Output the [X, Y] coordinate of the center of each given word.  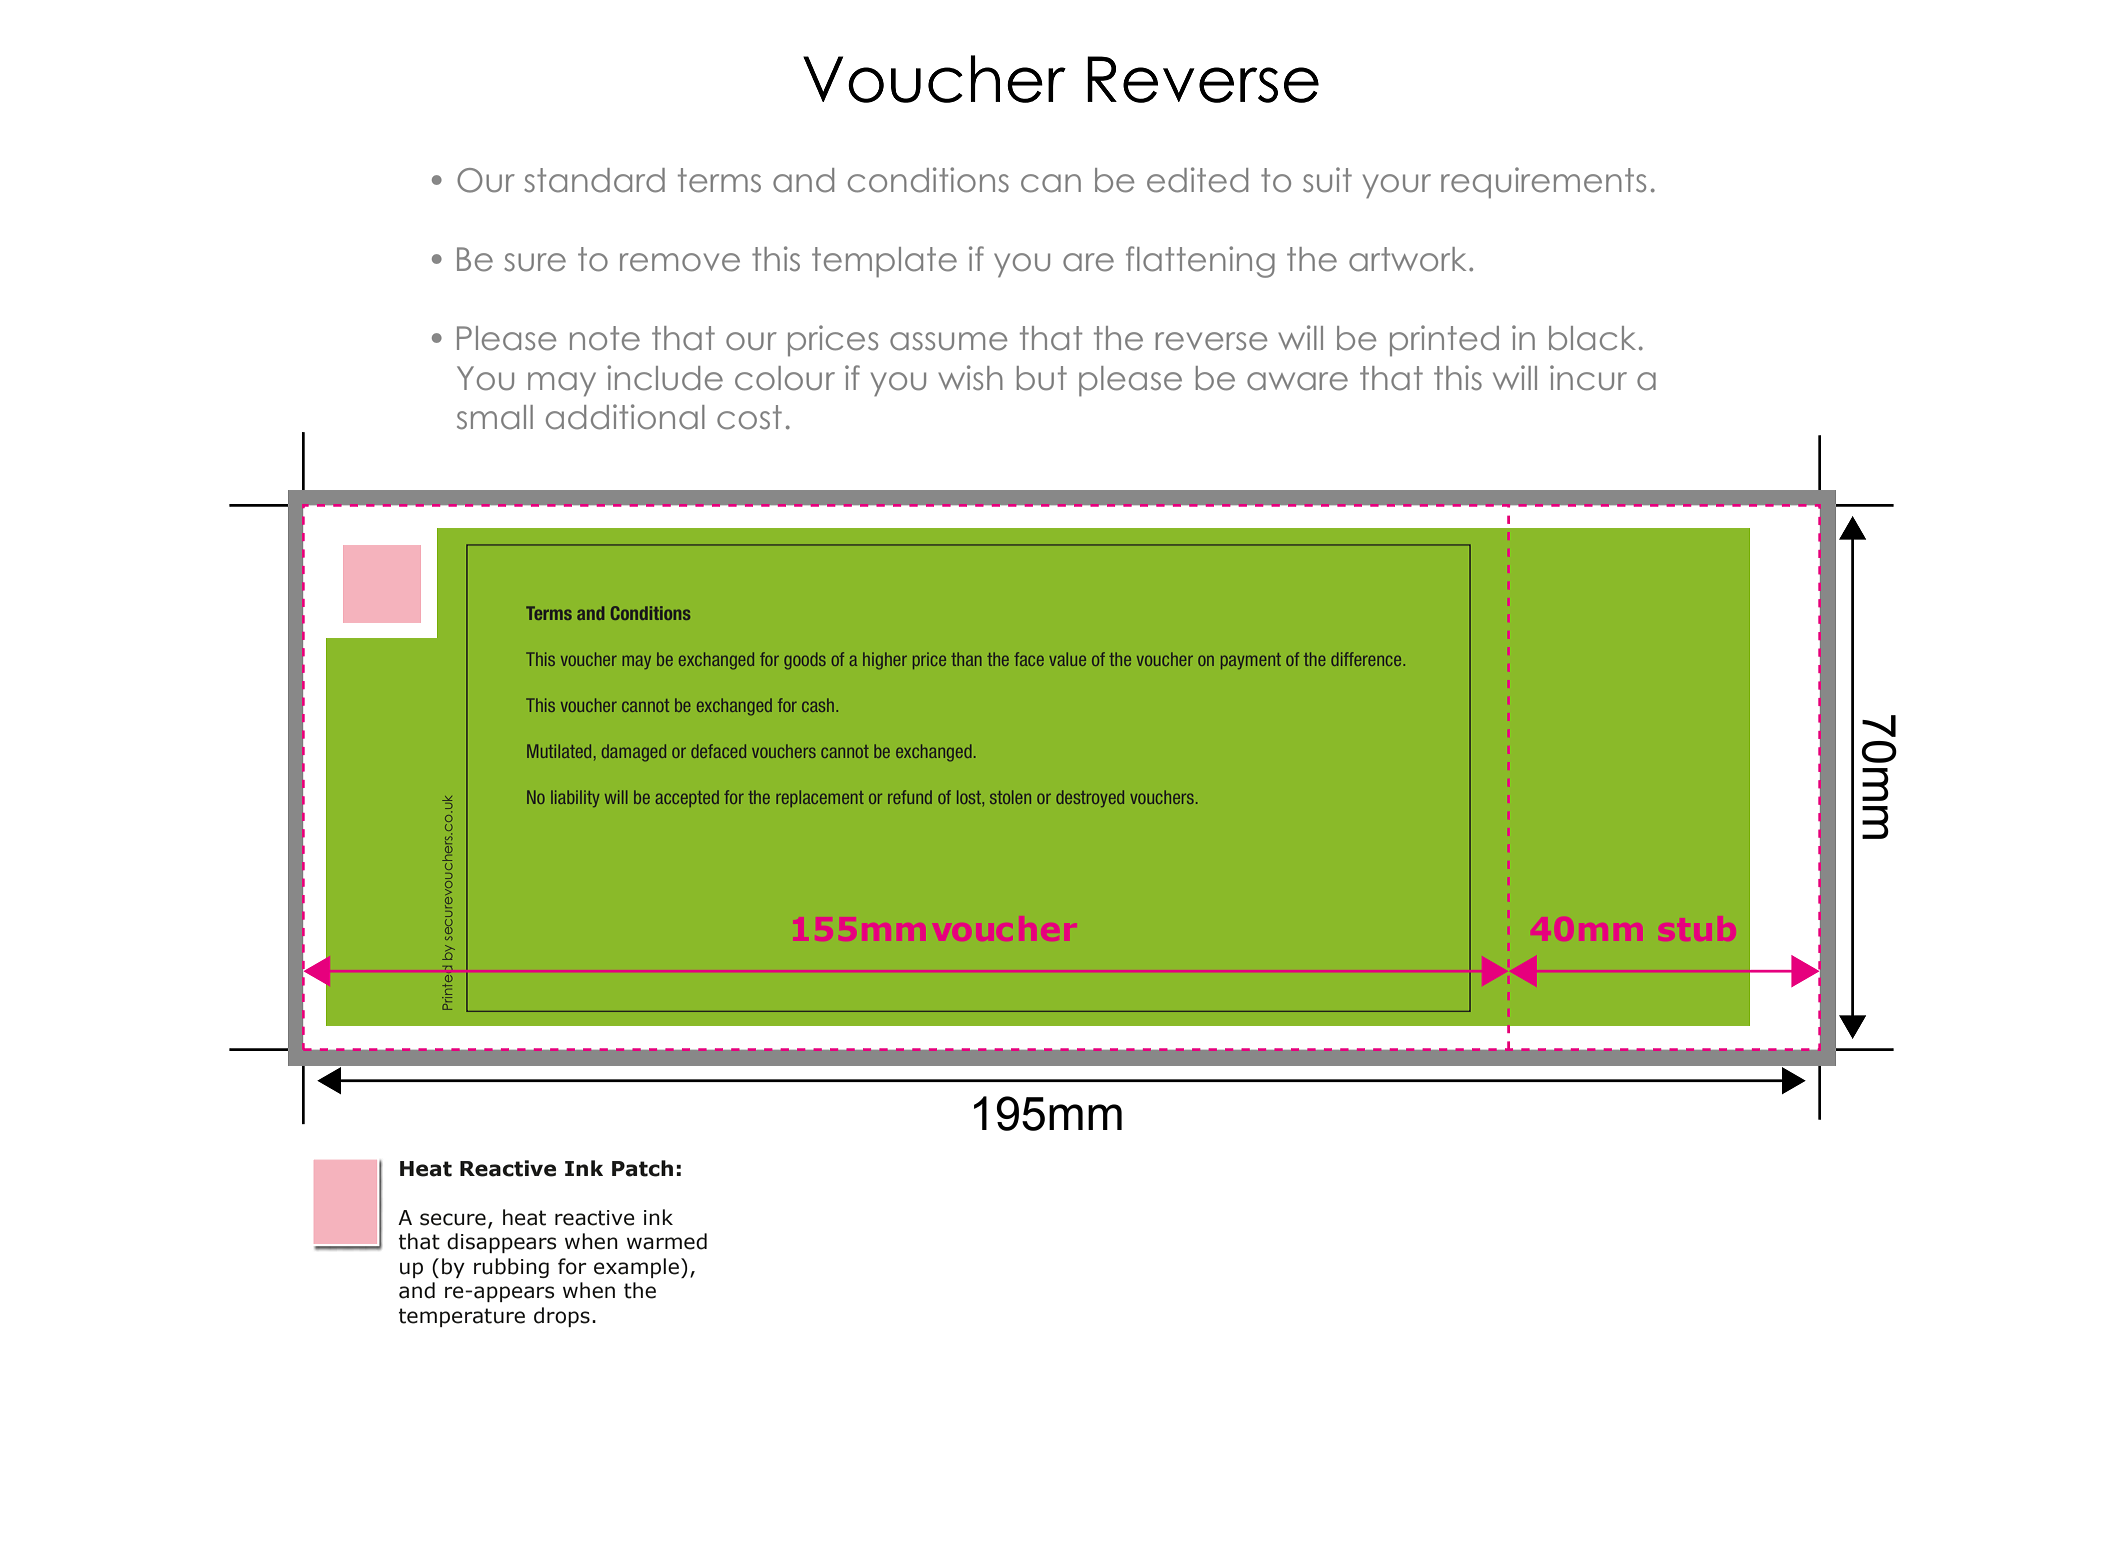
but [1042, 378]
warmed [667, 1241]
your [1397, 186]
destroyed [1090, 798]
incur [1588, 378]
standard [594, 180]
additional [625, 417]
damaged [634, 753]
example [636, 1268]
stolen [1010, 797]
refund [910, 797]
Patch [642, 1168]
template [884, 262]
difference [1367, 659]
